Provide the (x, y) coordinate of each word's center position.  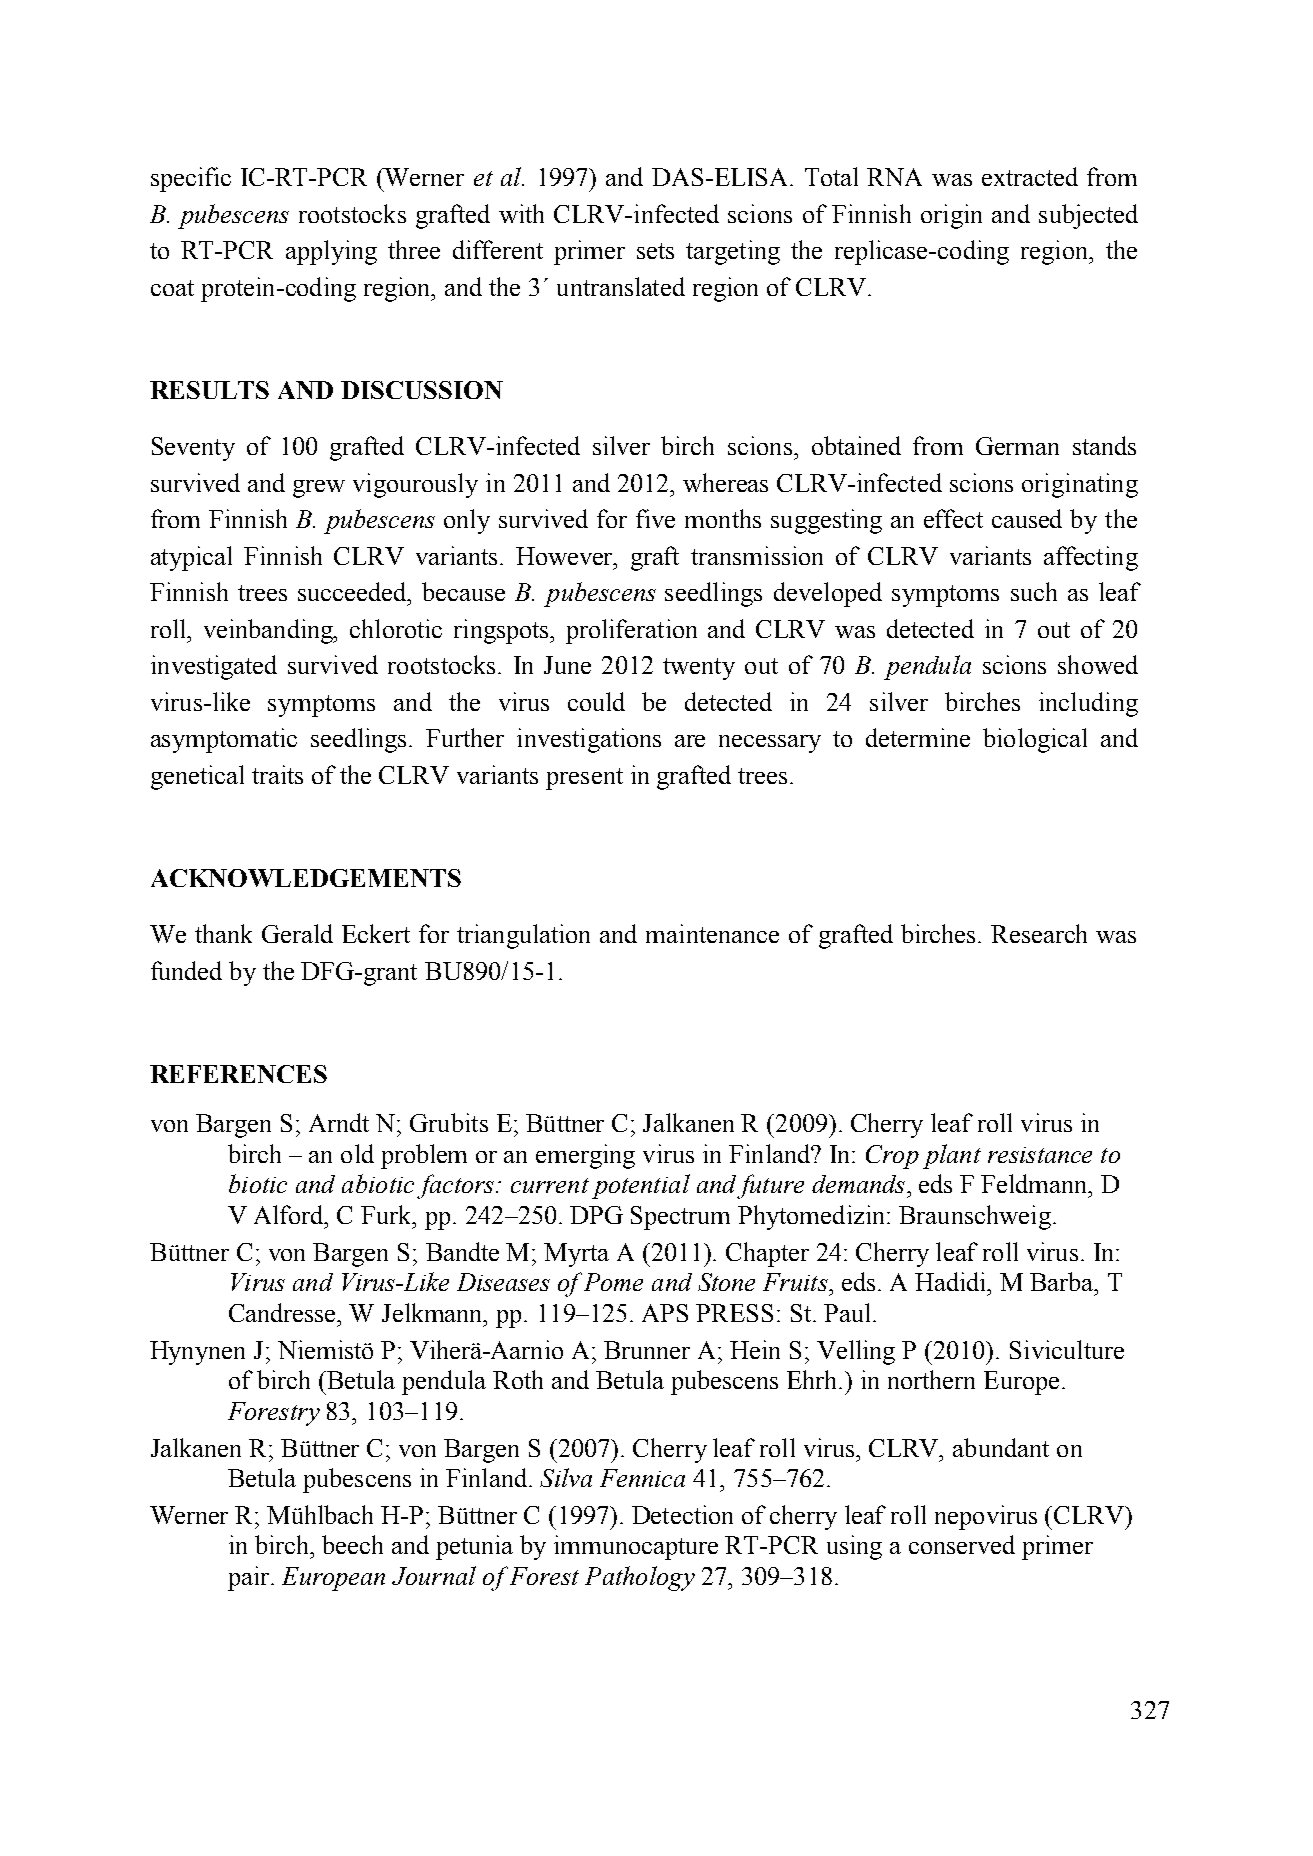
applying (331, 252)
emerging (585, 1156)
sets (655, 251)
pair (250, 1578)
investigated (214, 667)
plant (952, 1156)
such (1034, 591)
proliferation (631, 631)
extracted (1030, 176)
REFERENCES (238, 1074)
